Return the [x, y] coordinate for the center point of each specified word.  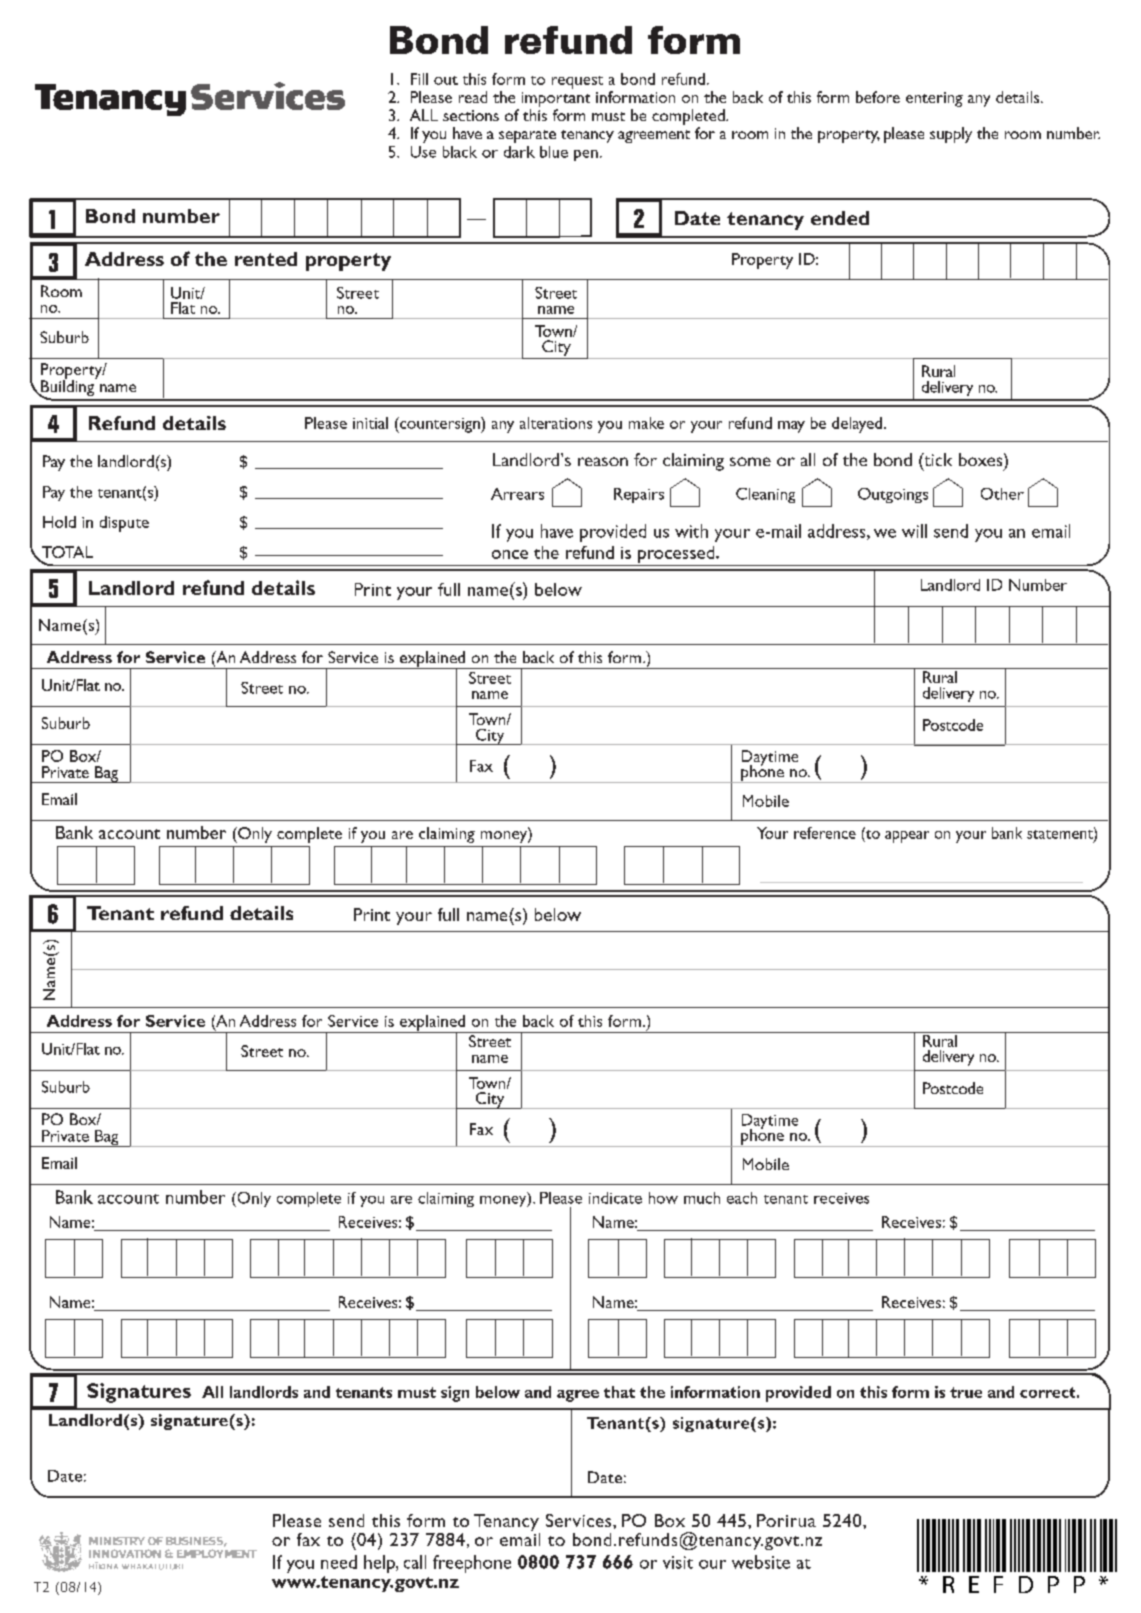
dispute [124, 524]
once [510, 554]
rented [266, 259]
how [663, 1198]
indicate [615, 1198]
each [742, 1198]
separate [527, 136]
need [339, 1562]
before [878, 97]
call [415, 1562]
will [914, 531]
